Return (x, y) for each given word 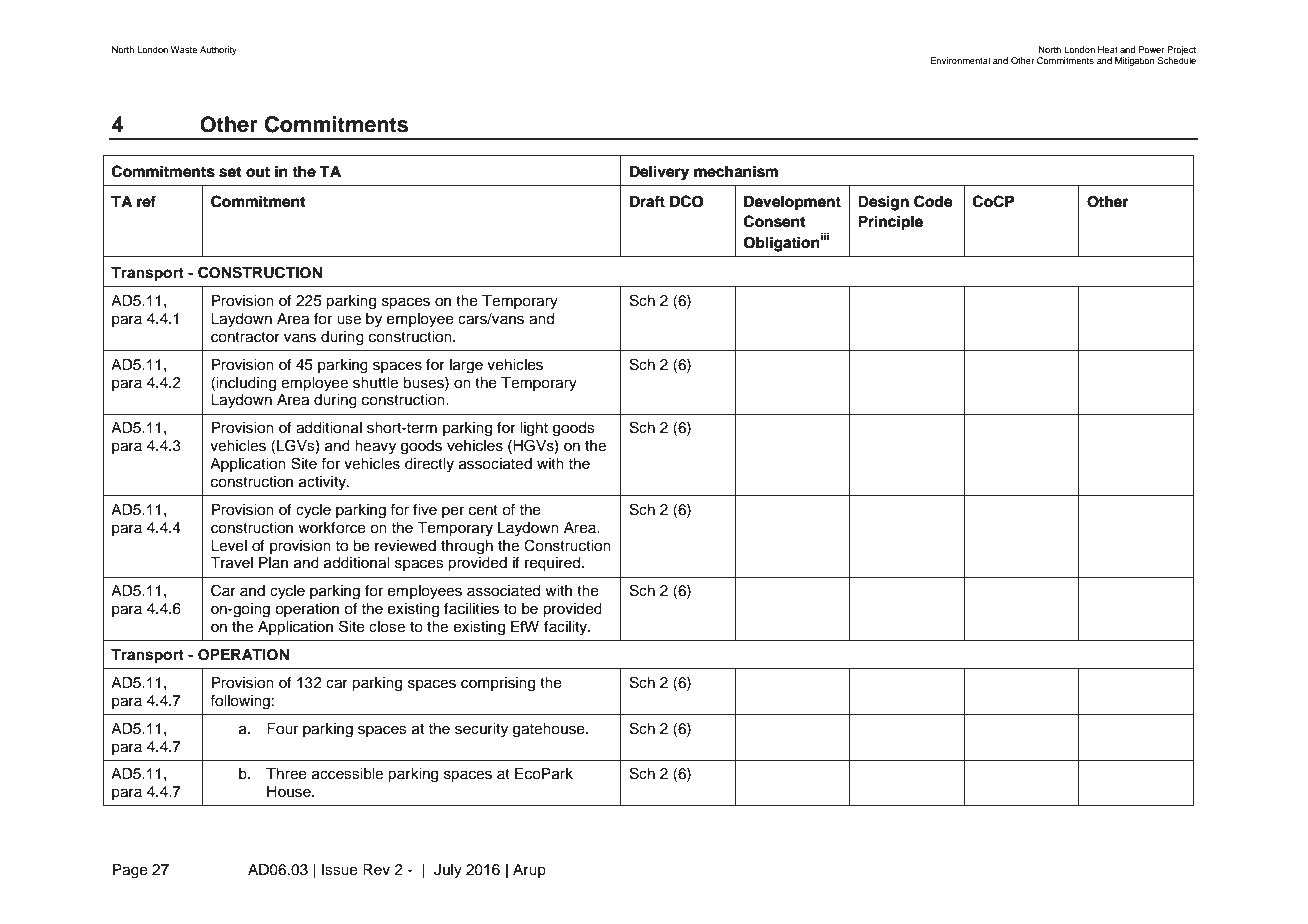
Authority (218, 50)
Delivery (659, 173)
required (554, 564)
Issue (340, 870)
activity (324, 483)
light (534, 429)
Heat (1108, 49)
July (448, 871)
